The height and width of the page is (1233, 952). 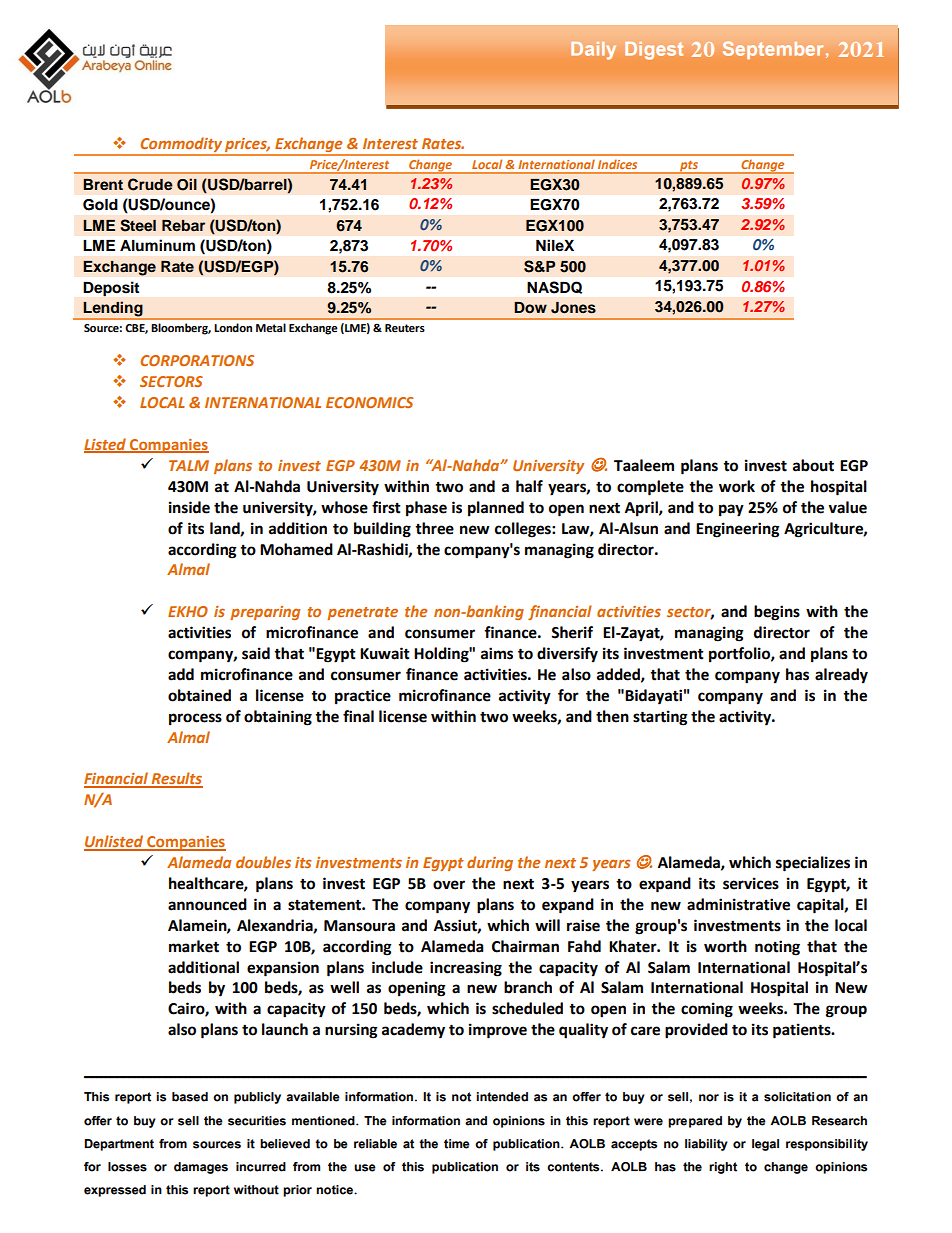 I want to click on damages, so click(x=201, y=1168).
